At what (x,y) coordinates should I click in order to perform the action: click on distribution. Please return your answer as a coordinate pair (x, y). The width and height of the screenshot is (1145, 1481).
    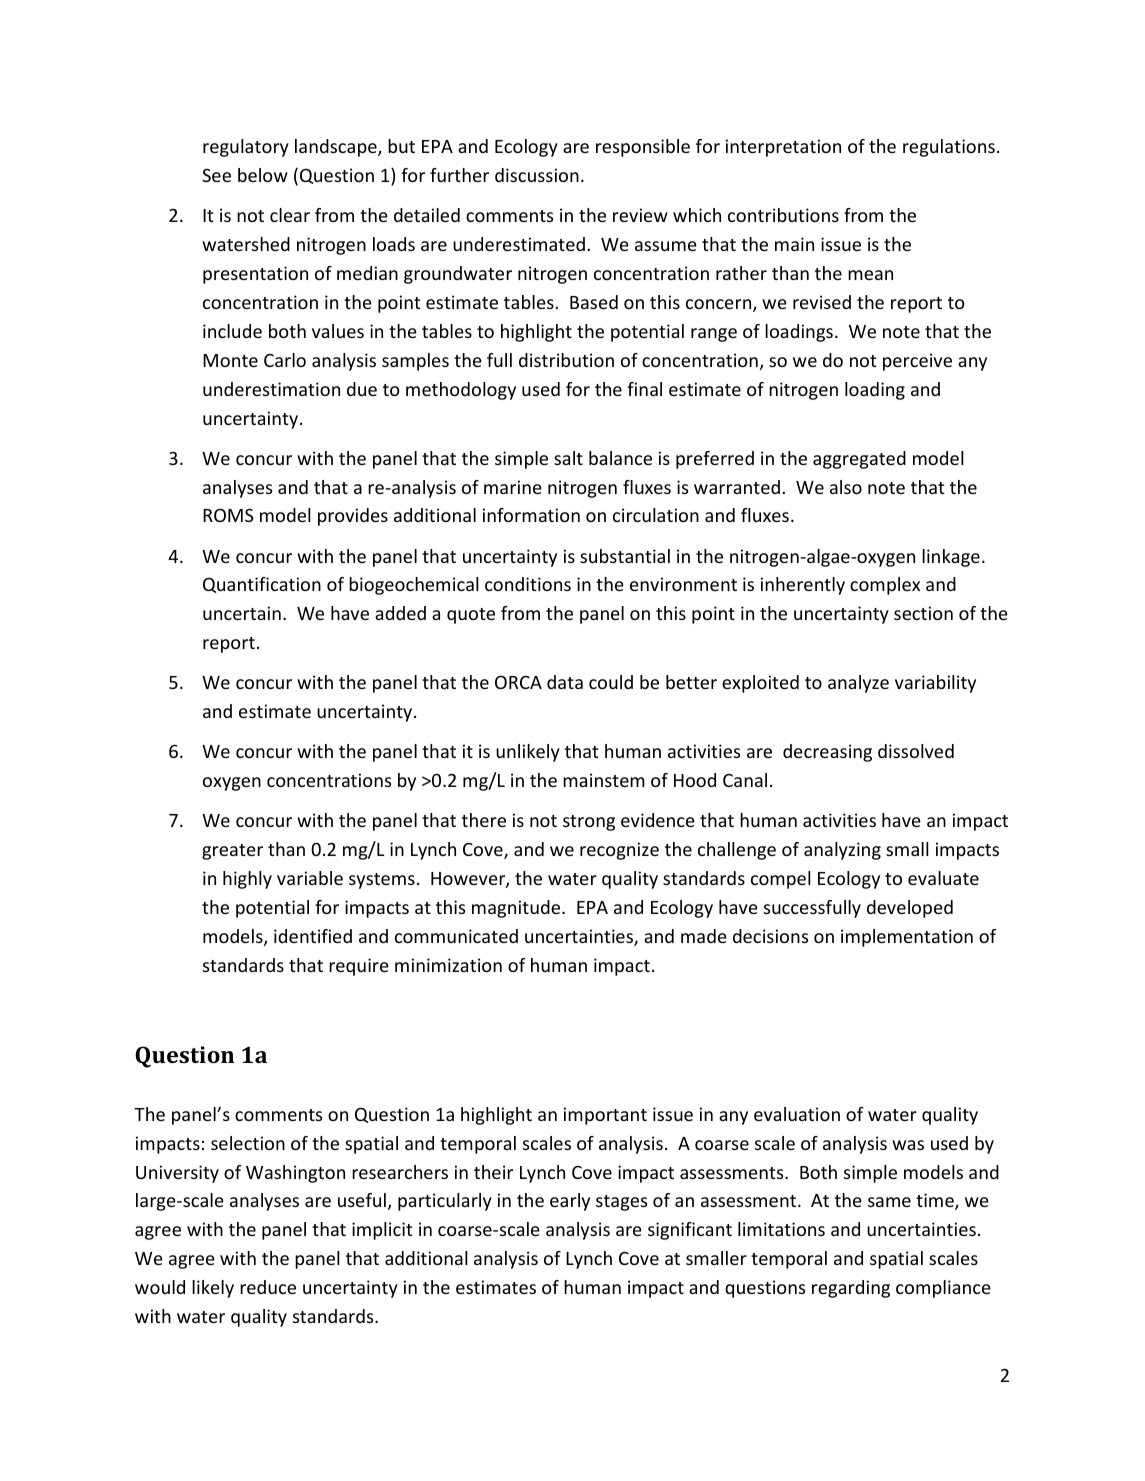
    Looking at the image, I should click on (566, 360).
